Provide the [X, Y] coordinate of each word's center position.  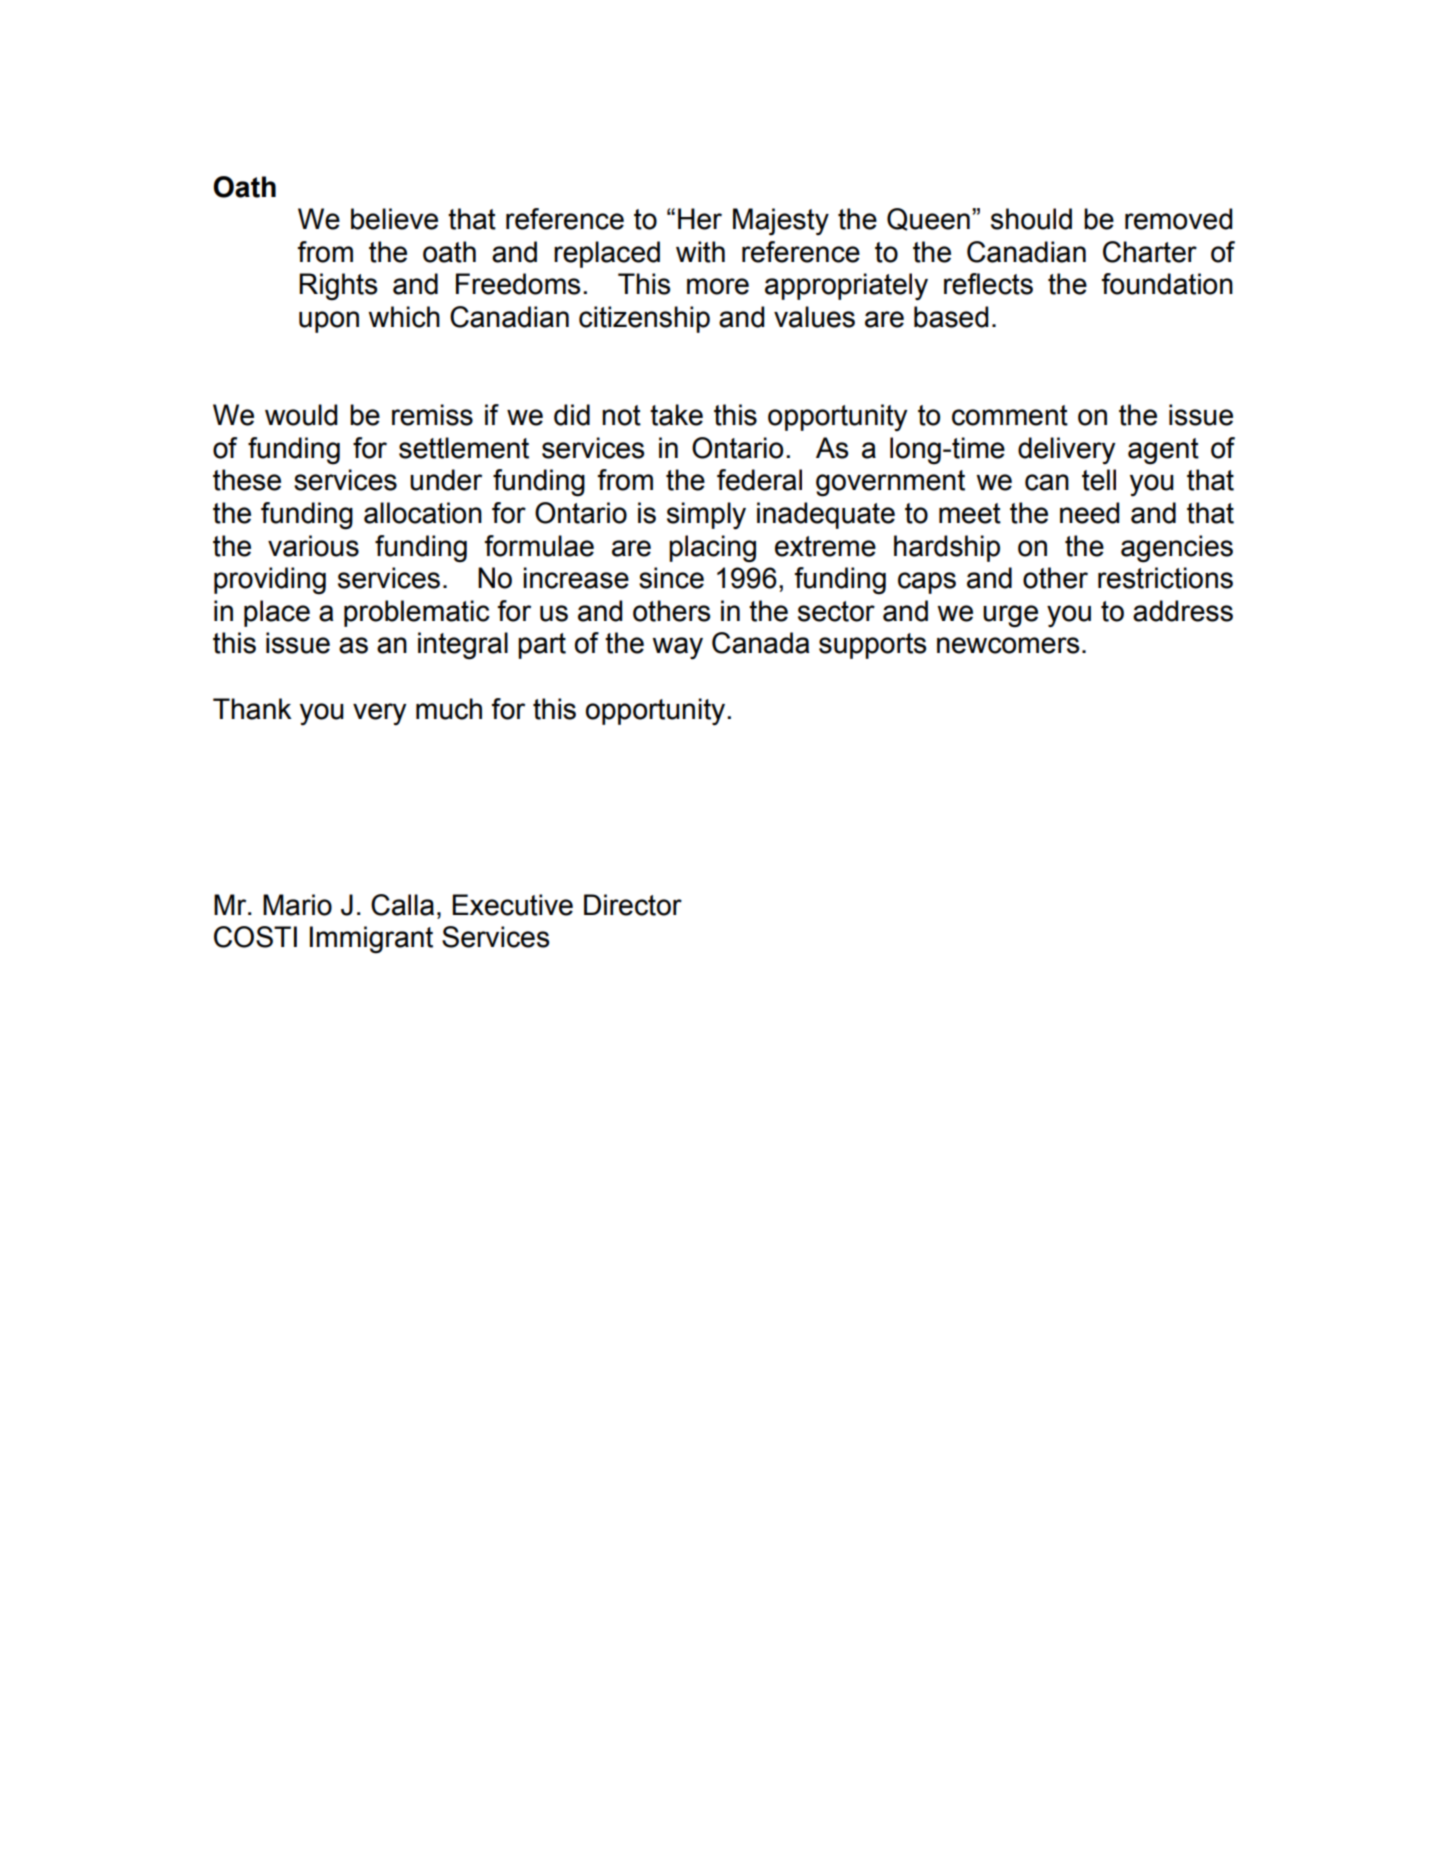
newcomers [1008, 645]
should [1031, 219]
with [700, 252]
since [671, 578]
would [301, 415]
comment [1010, 415]
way [677, 648]
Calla [402, 905]
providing [270, 581]
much [449, 709]
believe [394, 219]
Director [633, 905]
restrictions [1165, 578]
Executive [512, 905]
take [676, 415]
